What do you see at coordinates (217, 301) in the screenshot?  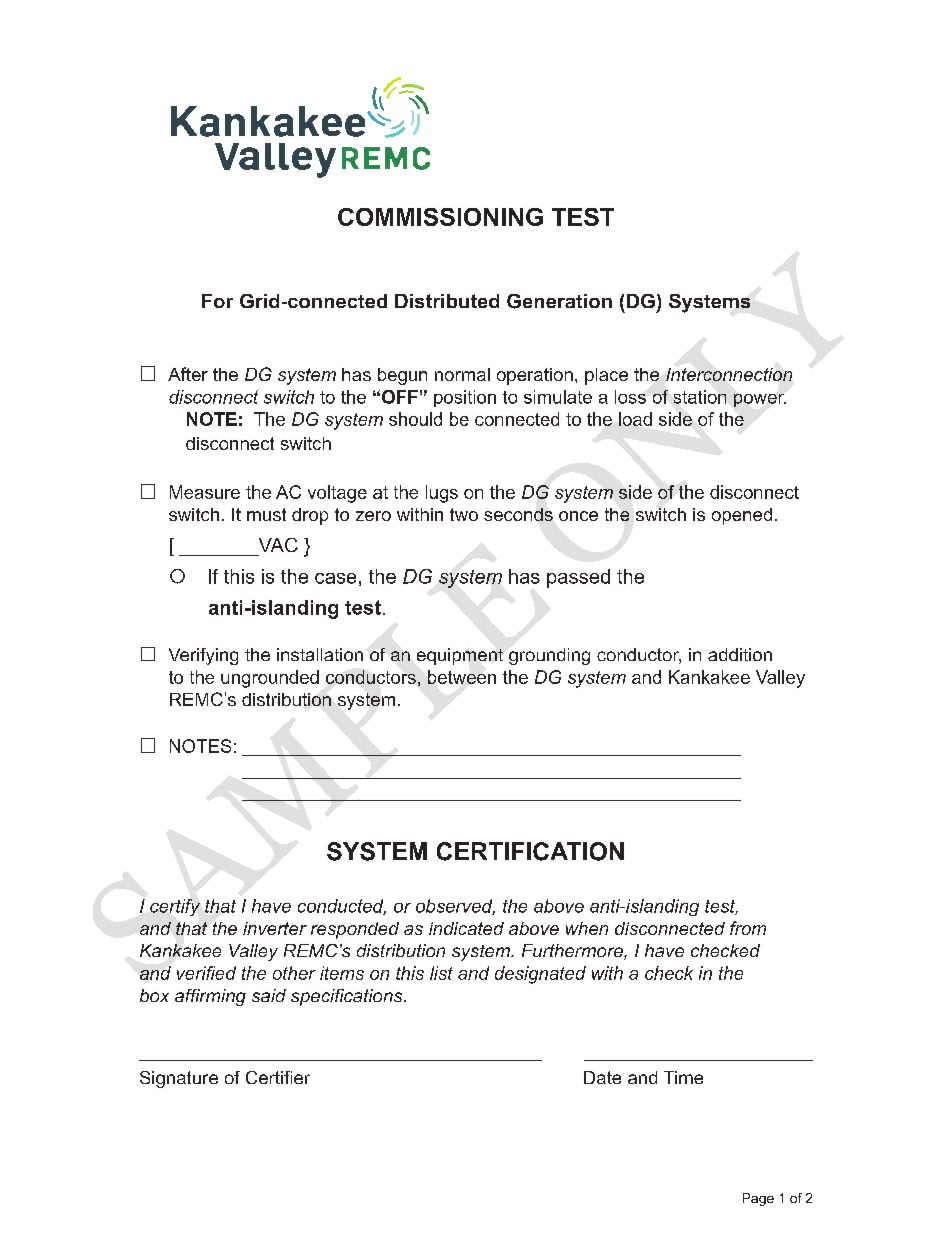 I see `For` at bounding box center [217, 301].
